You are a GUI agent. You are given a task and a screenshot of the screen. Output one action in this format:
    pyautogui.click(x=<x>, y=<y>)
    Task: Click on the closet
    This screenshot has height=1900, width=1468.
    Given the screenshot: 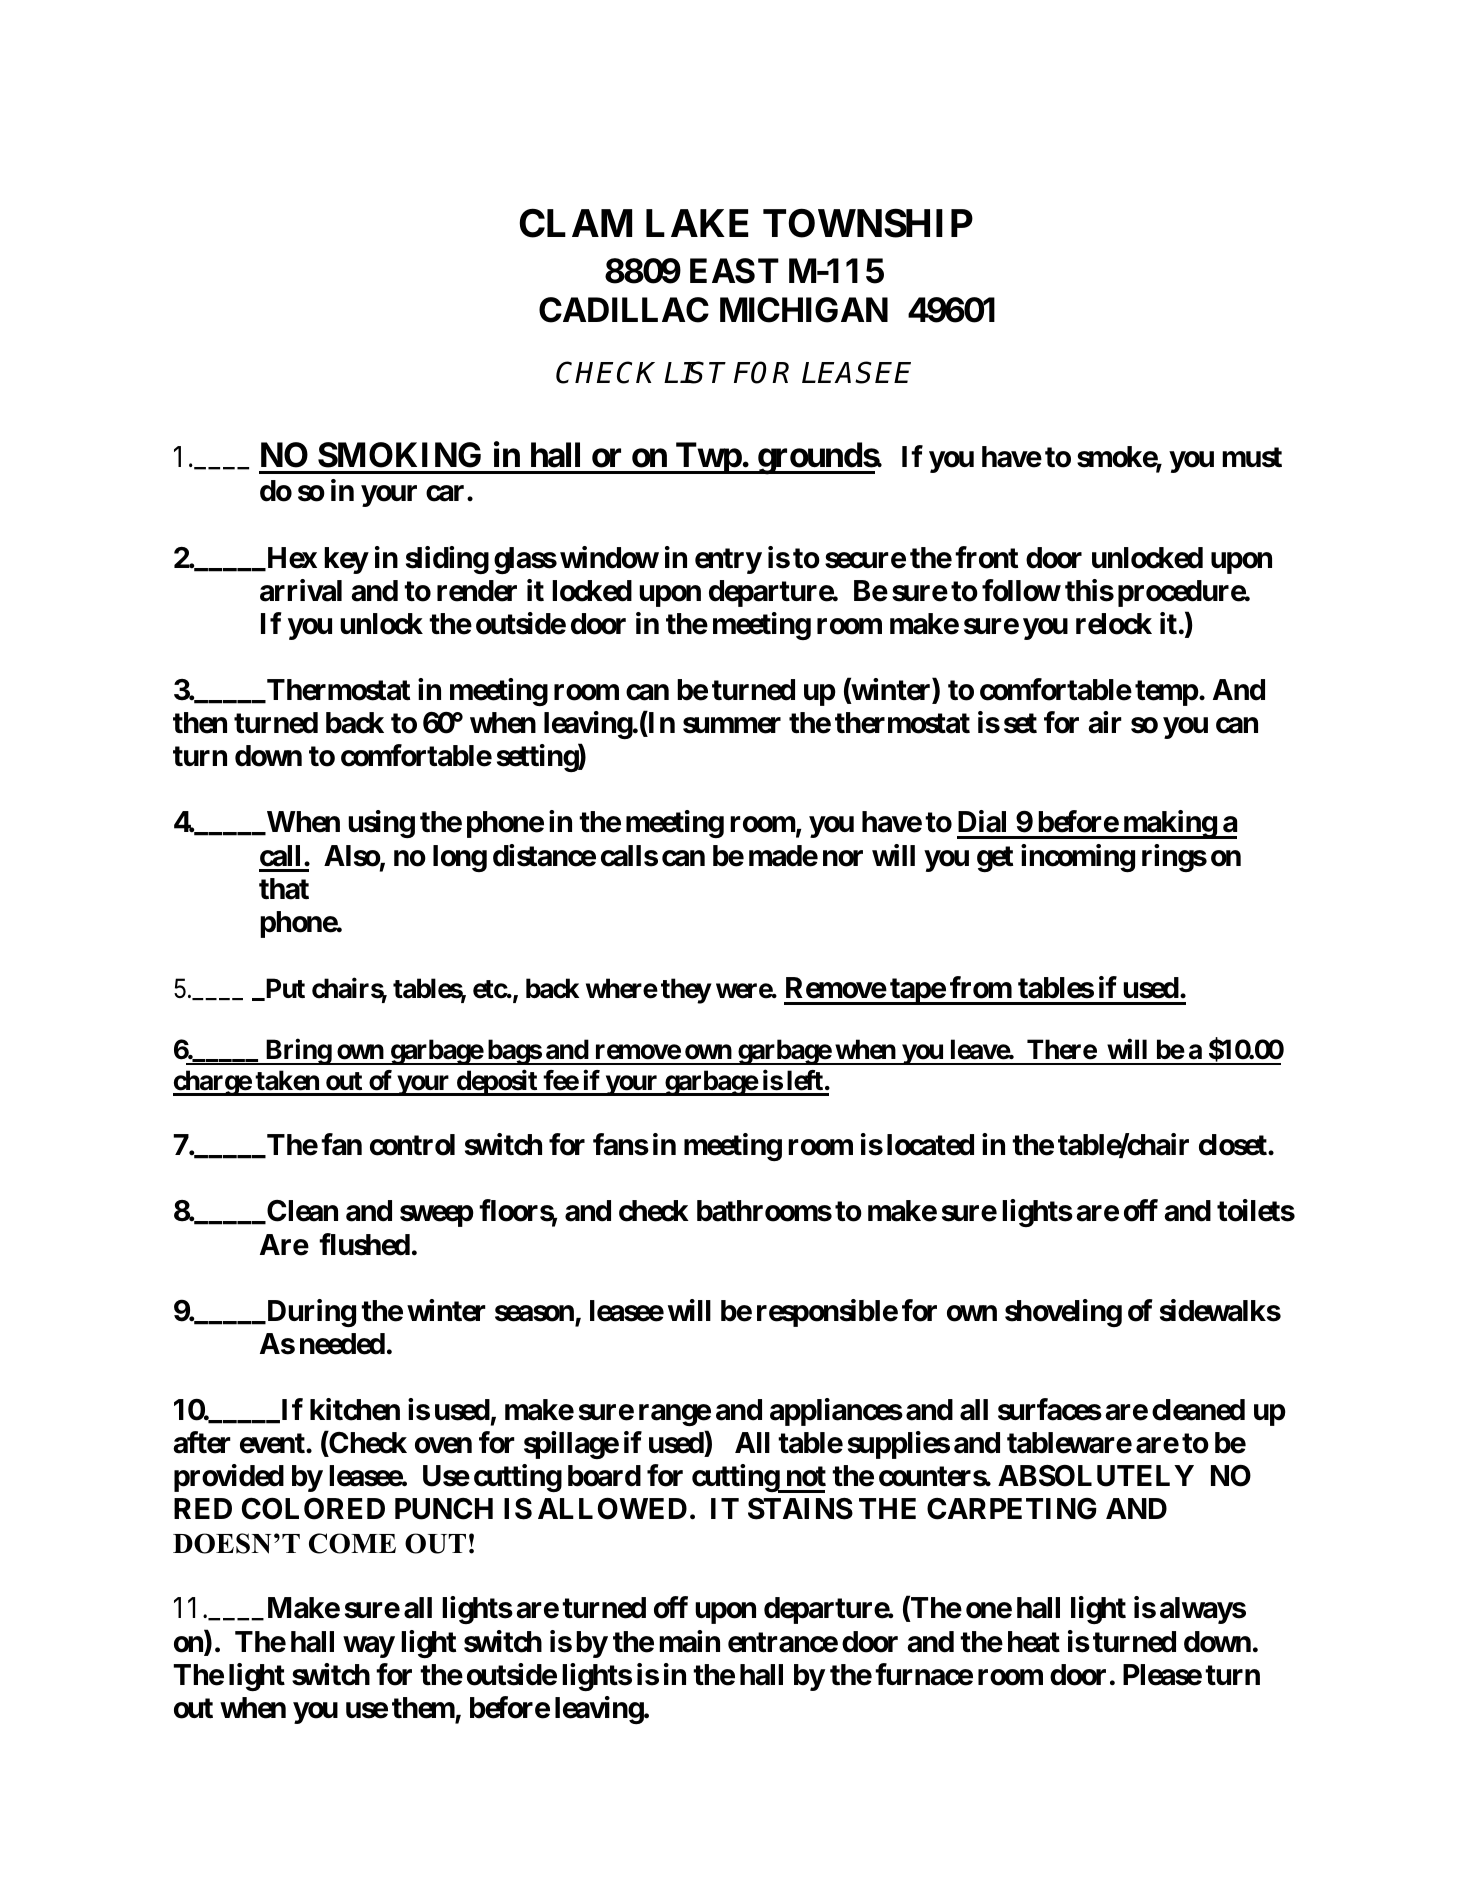 What is the action you would take?
    pyautogui.click(x=1234, y=1145)
